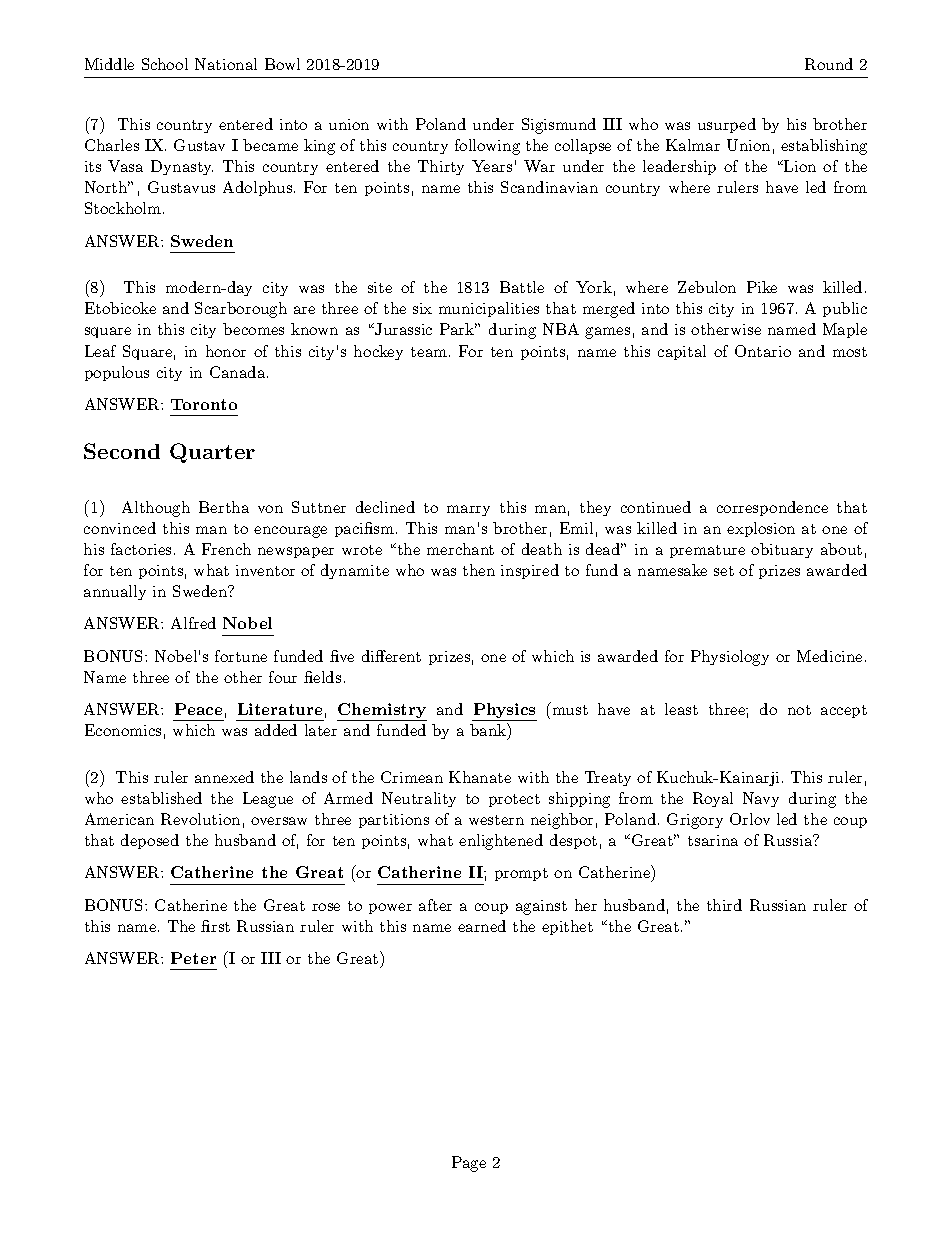 This screenshot has width=952, height=1233. Describe the element at coordinates (521, 874) in the screenshot. I see `prompt` at that location.
